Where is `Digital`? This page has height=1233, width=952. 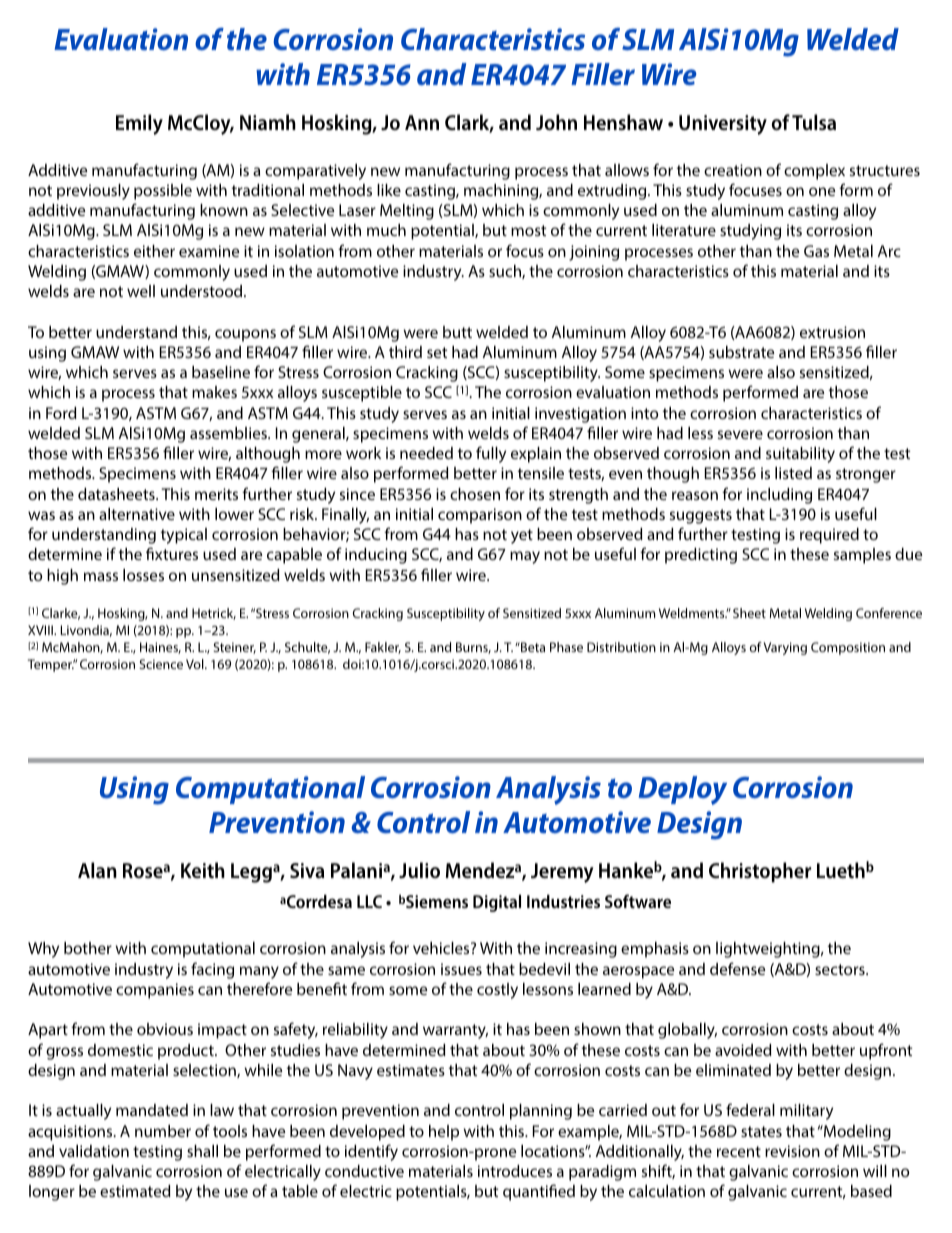
Digital is located at coordinates (497, 903).
